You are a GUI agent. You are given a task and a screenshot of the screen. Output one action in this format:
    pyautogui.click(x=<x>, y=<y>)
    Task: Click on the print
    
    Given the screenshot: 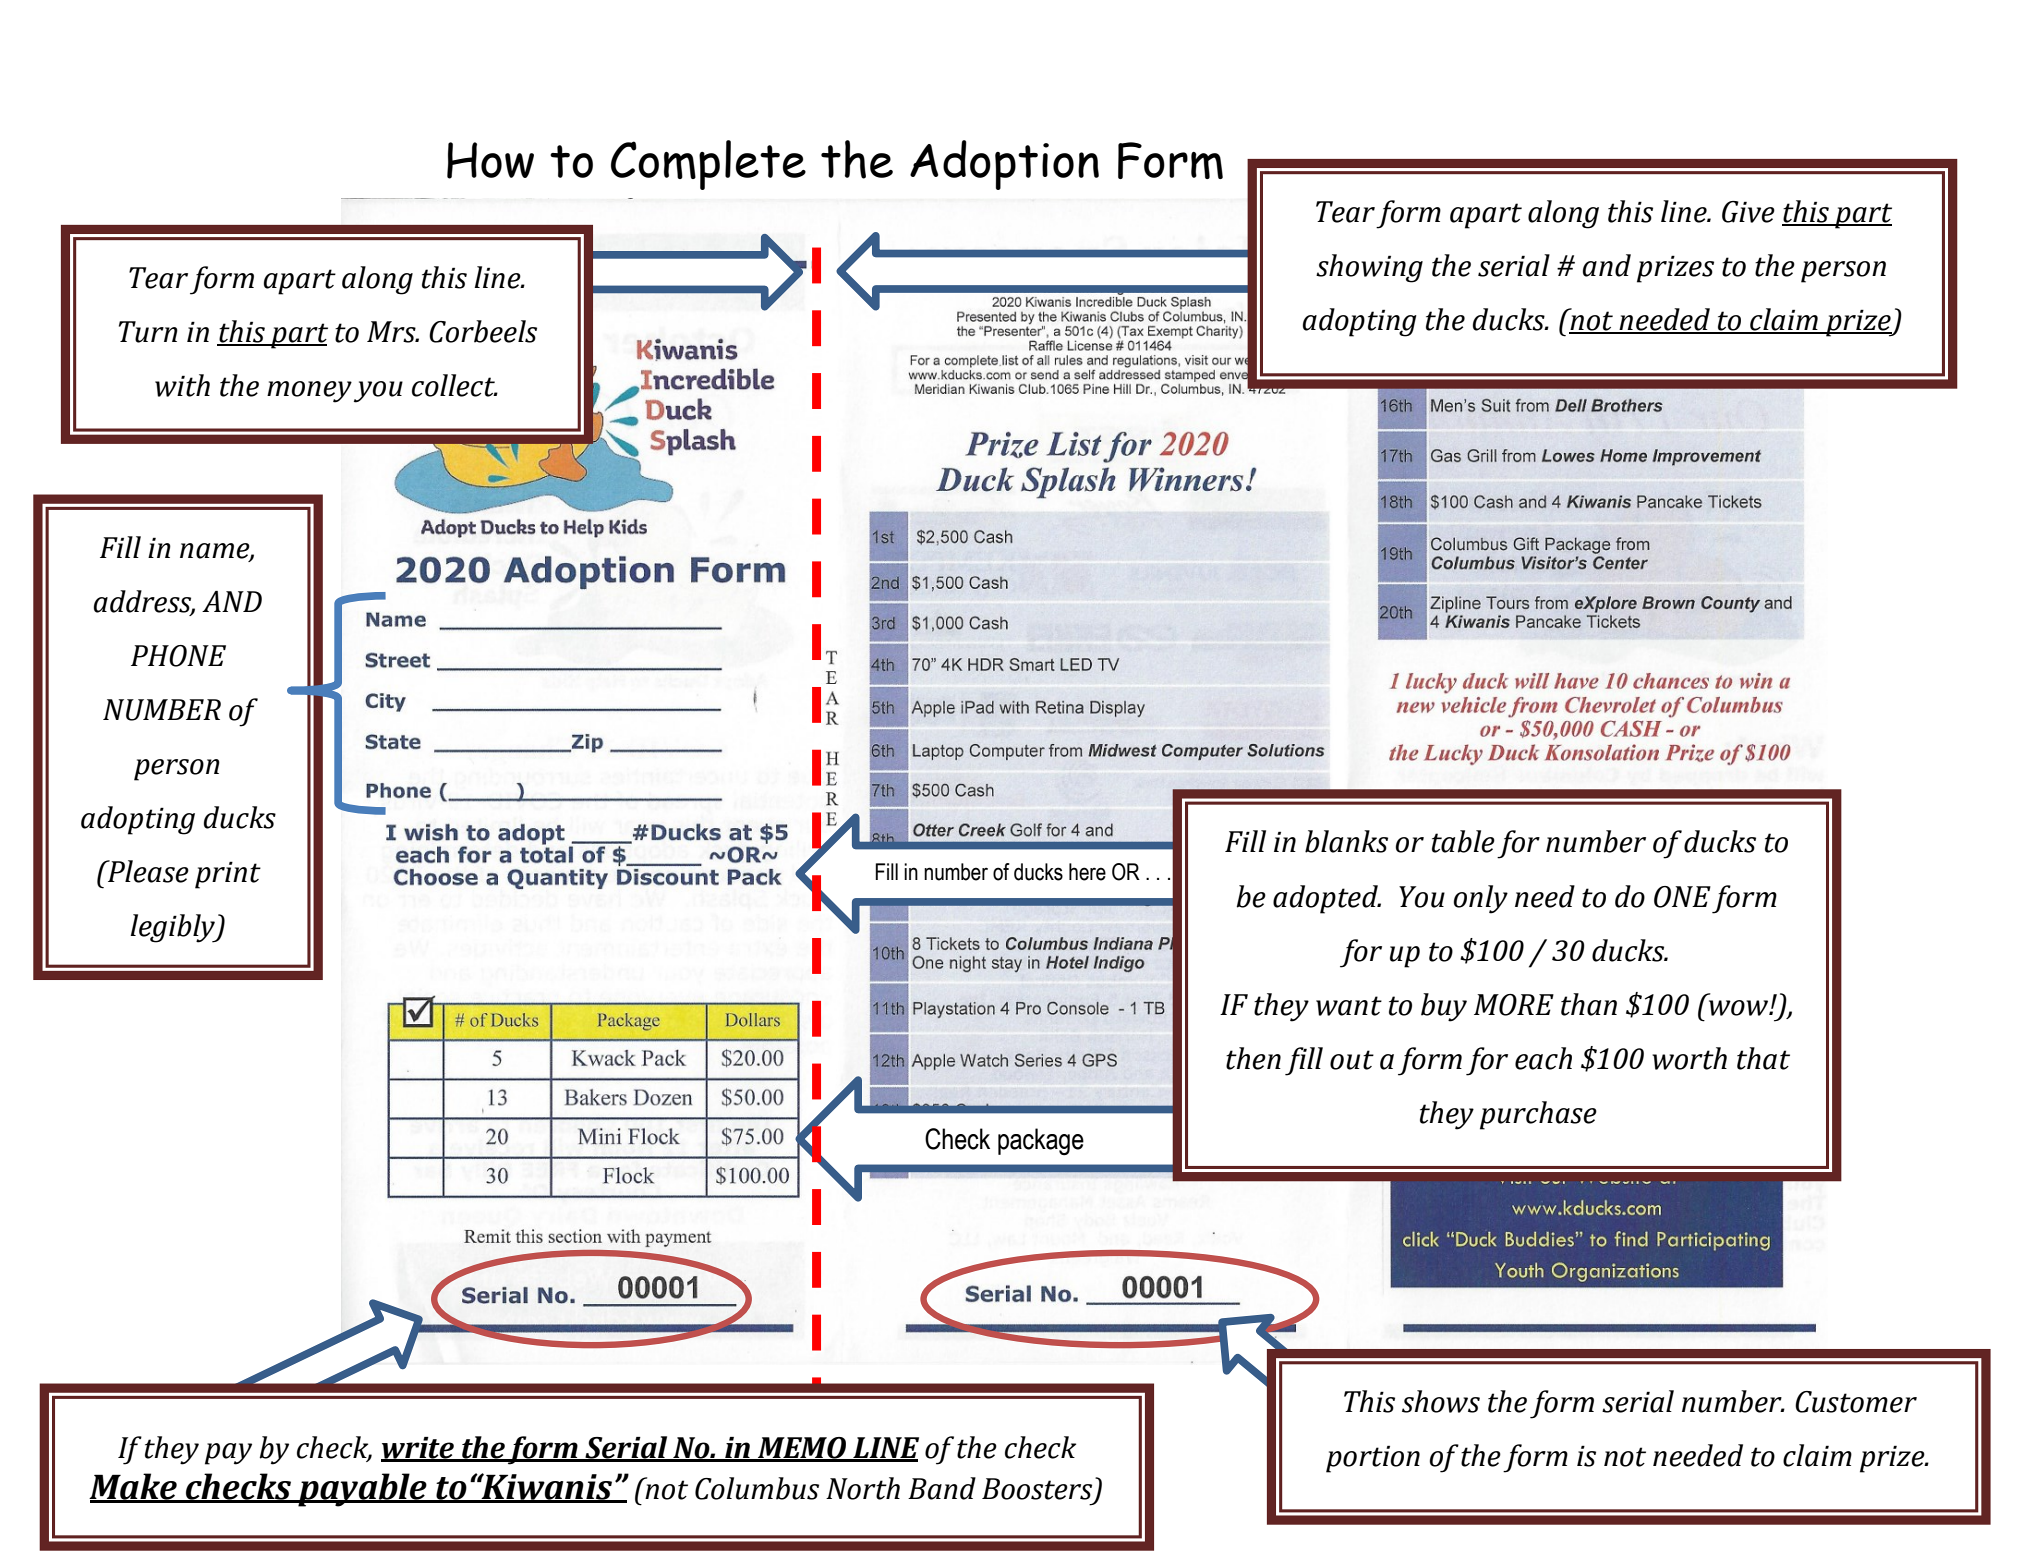 What is the action you would take?
    pyautogui.click(x=228, y=875)
